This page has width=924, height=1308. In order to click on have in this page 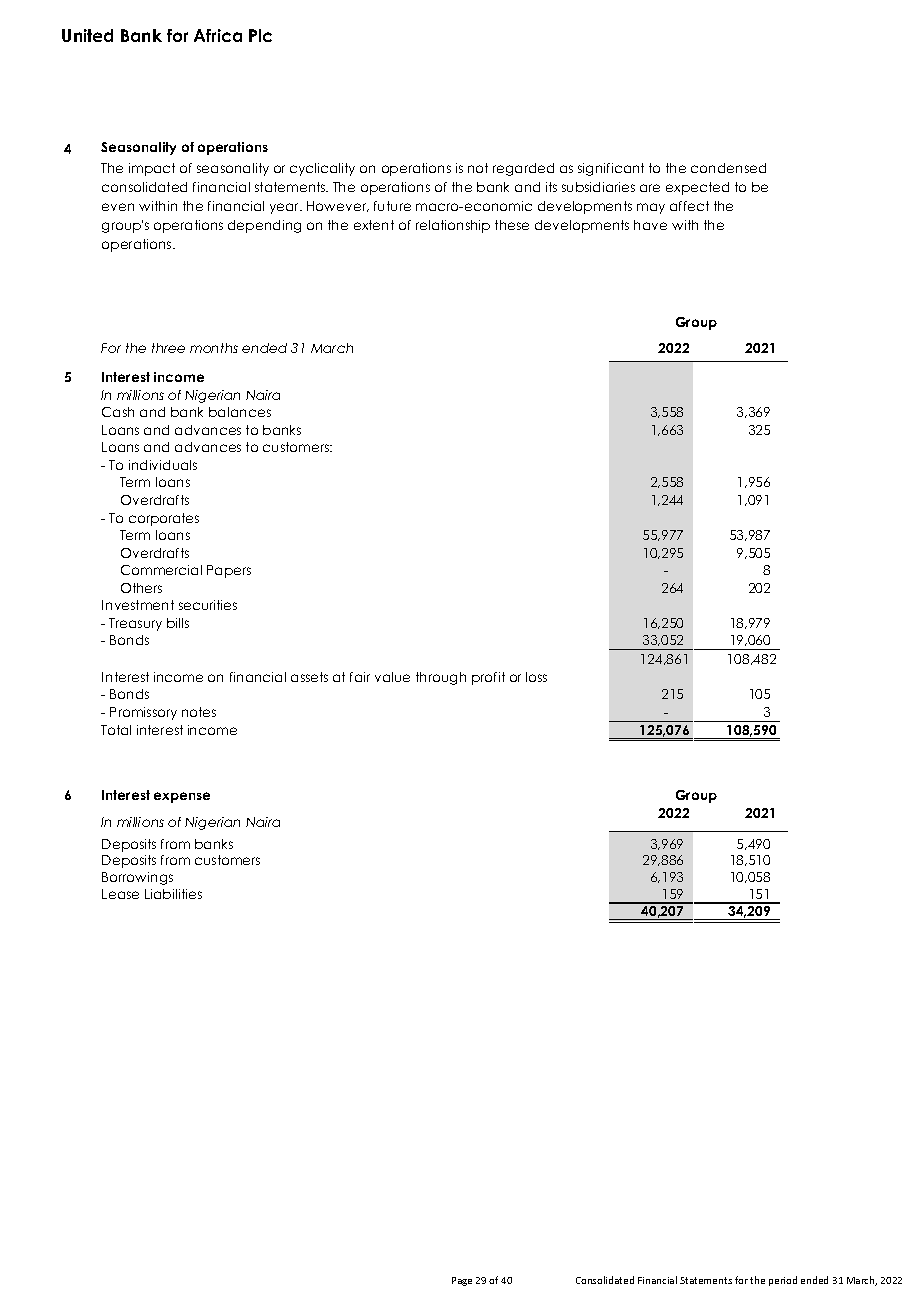, I will do `click(650, 225)`.
